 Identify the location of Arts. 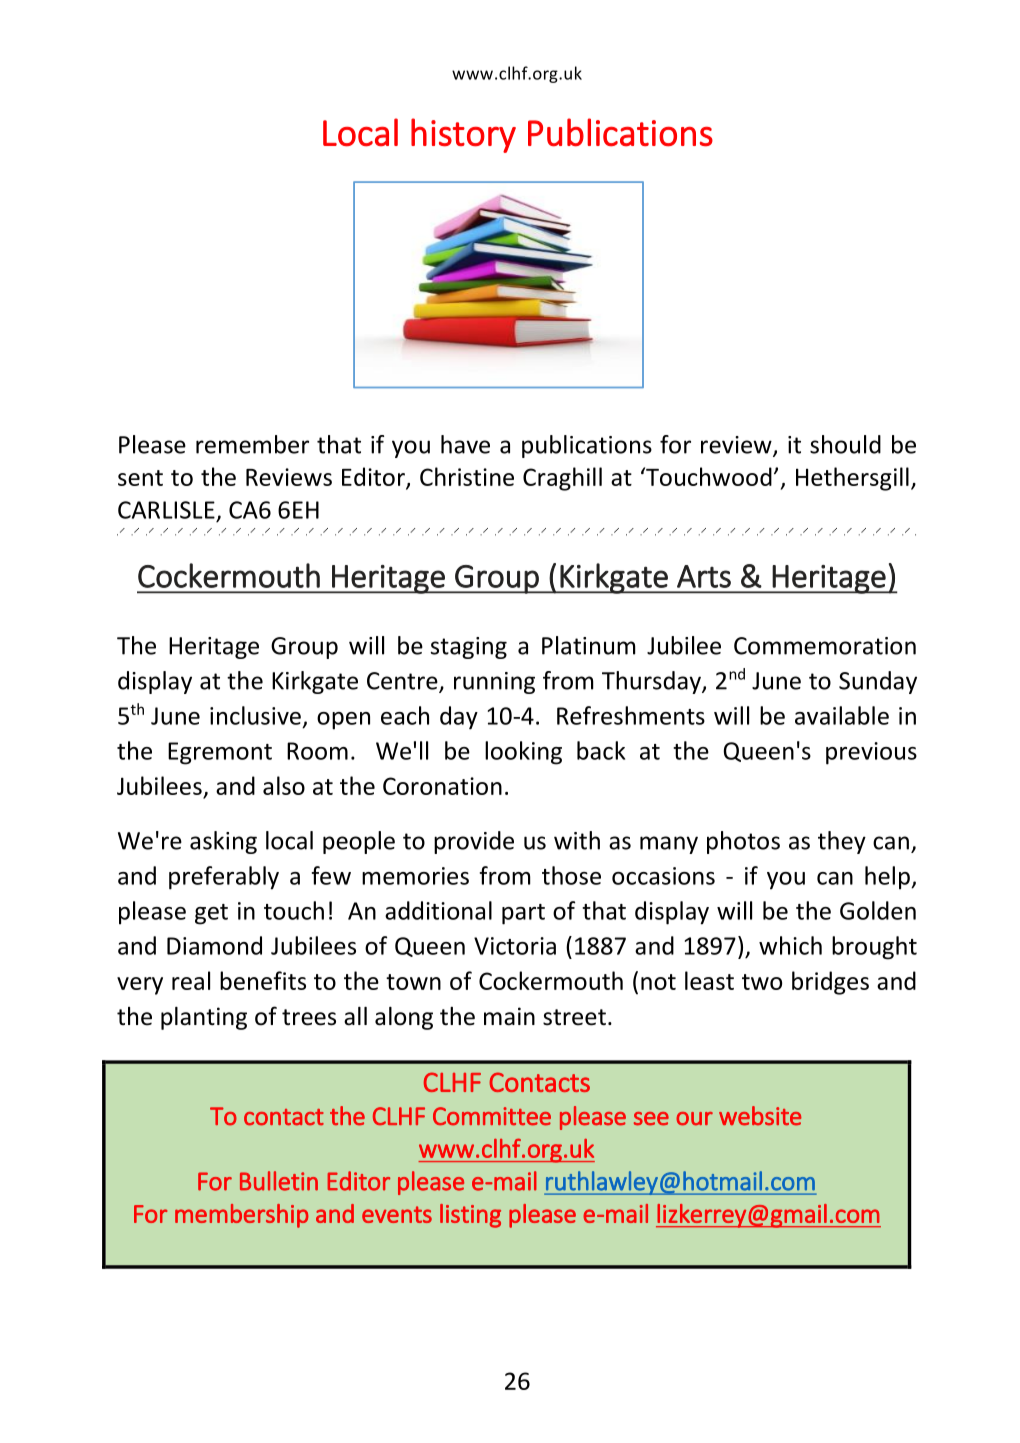
(704, 576).
